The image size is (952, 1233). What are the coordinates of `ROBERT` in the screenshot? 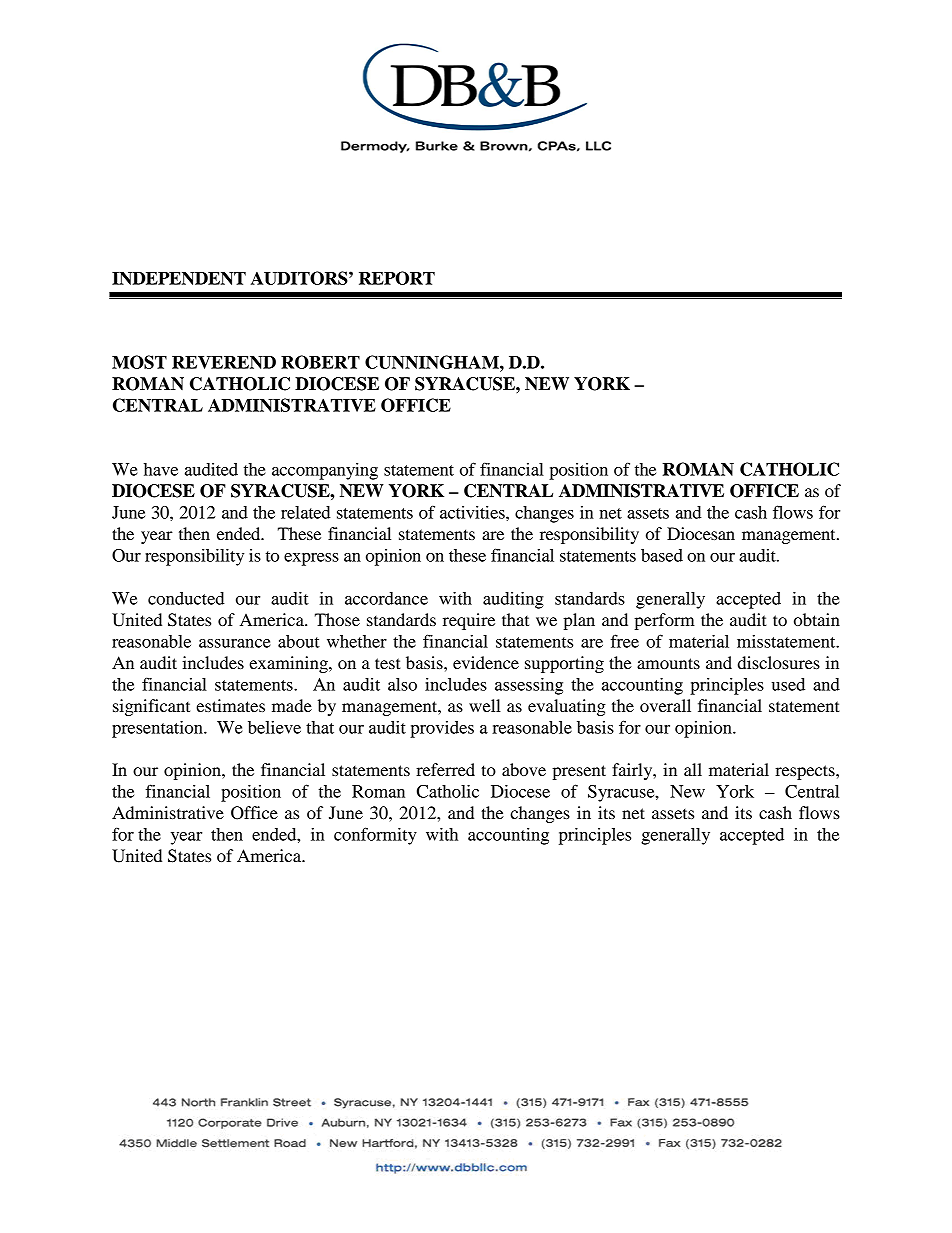 It's located at (320, 362).
